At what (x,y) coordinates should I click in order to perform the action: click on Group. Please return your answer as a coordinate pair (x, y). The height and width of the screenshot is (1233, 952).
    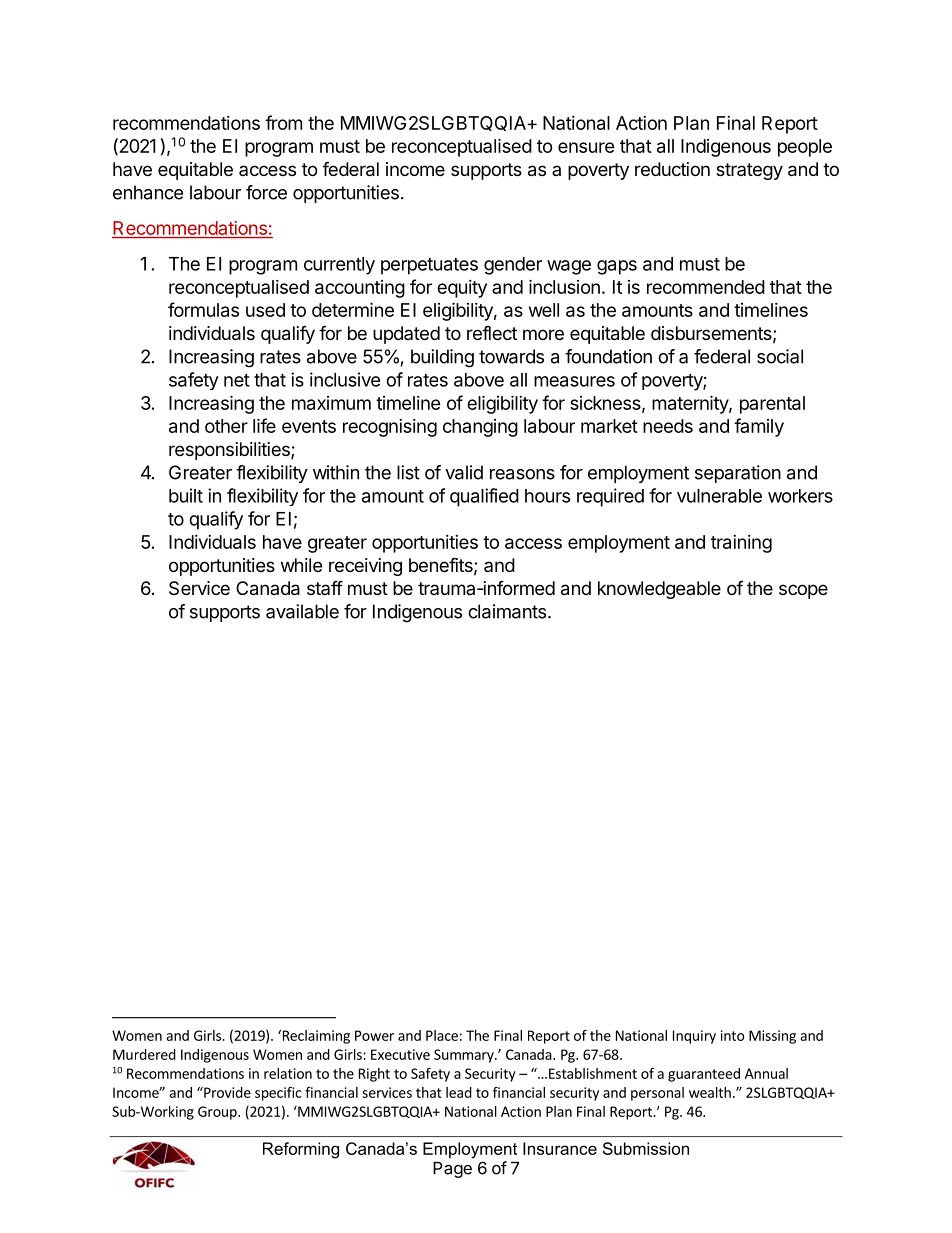
    Looking at the image, I should click on (218, 1113).
